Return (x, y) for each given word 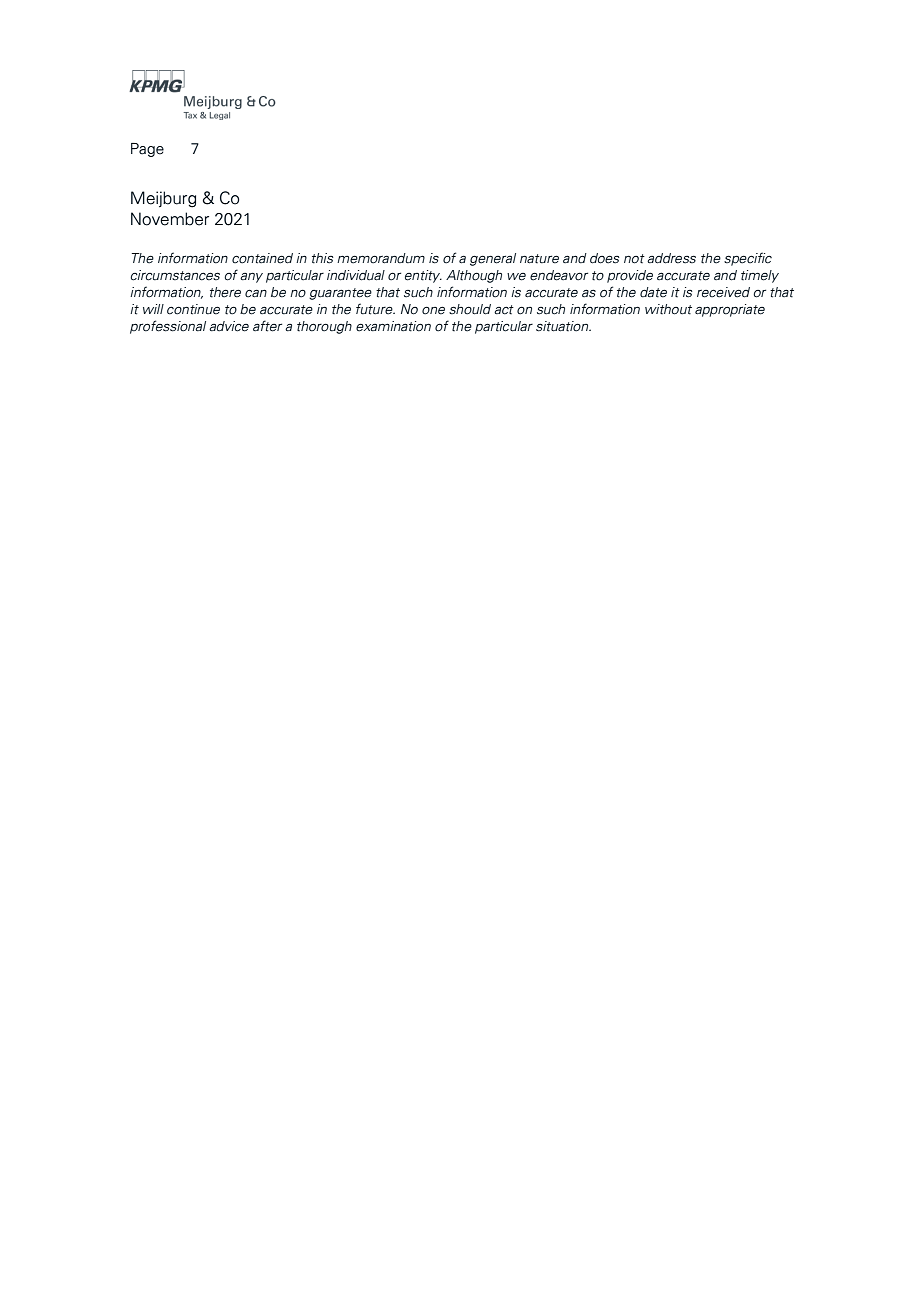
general (493, 259)
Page (147, 150)
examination (393, 326)
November (170, 219)
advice (229, 326)
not (634, 259)
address (671, 258)
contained (262, 258)
